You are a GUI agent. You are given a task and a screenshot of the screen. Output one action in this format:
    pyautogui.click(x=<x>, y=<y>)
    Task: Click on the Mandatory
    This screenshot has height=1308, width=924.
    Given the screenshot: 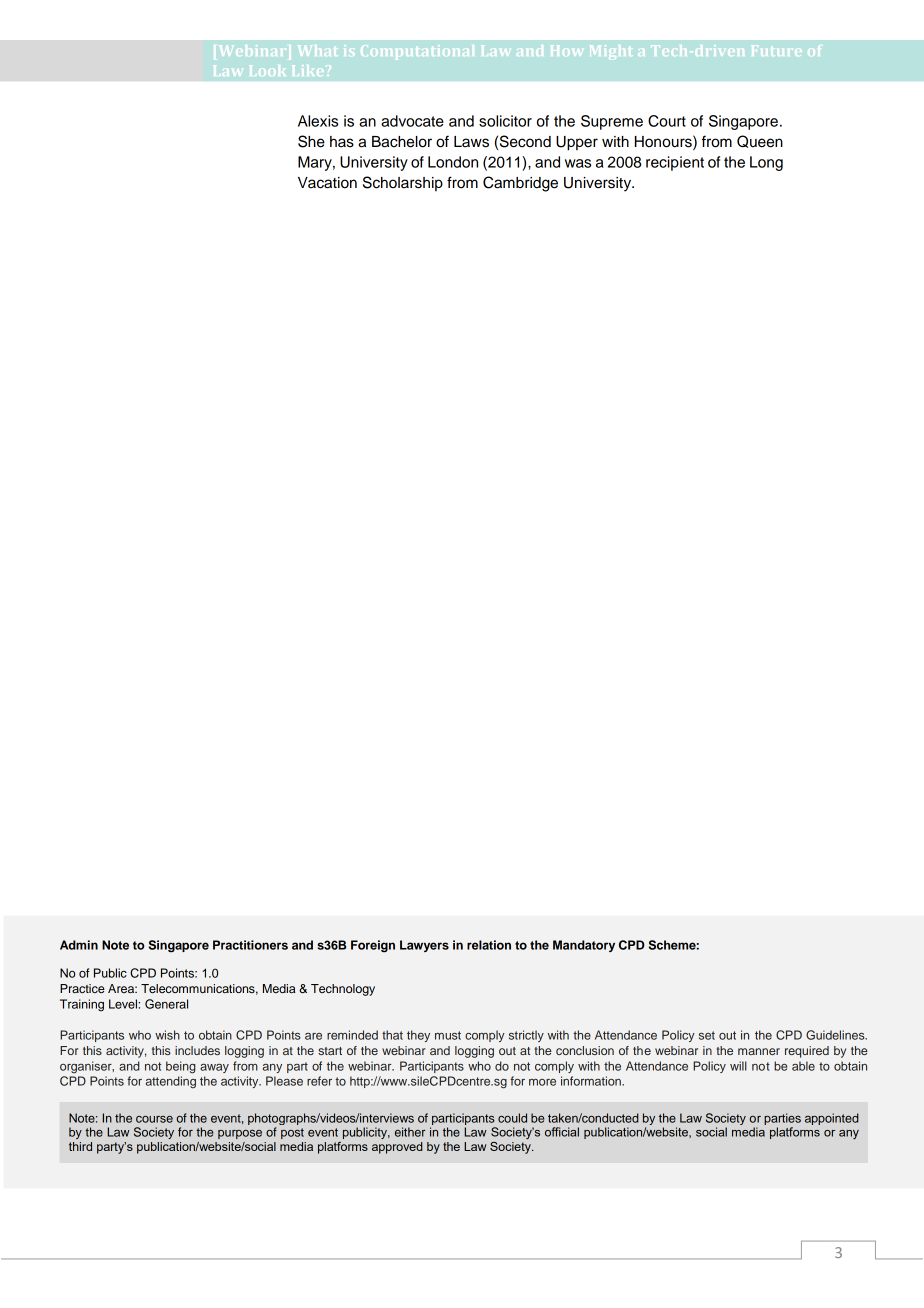 What is the action you would take?
    pyautogui.click(x=584, y=946)
